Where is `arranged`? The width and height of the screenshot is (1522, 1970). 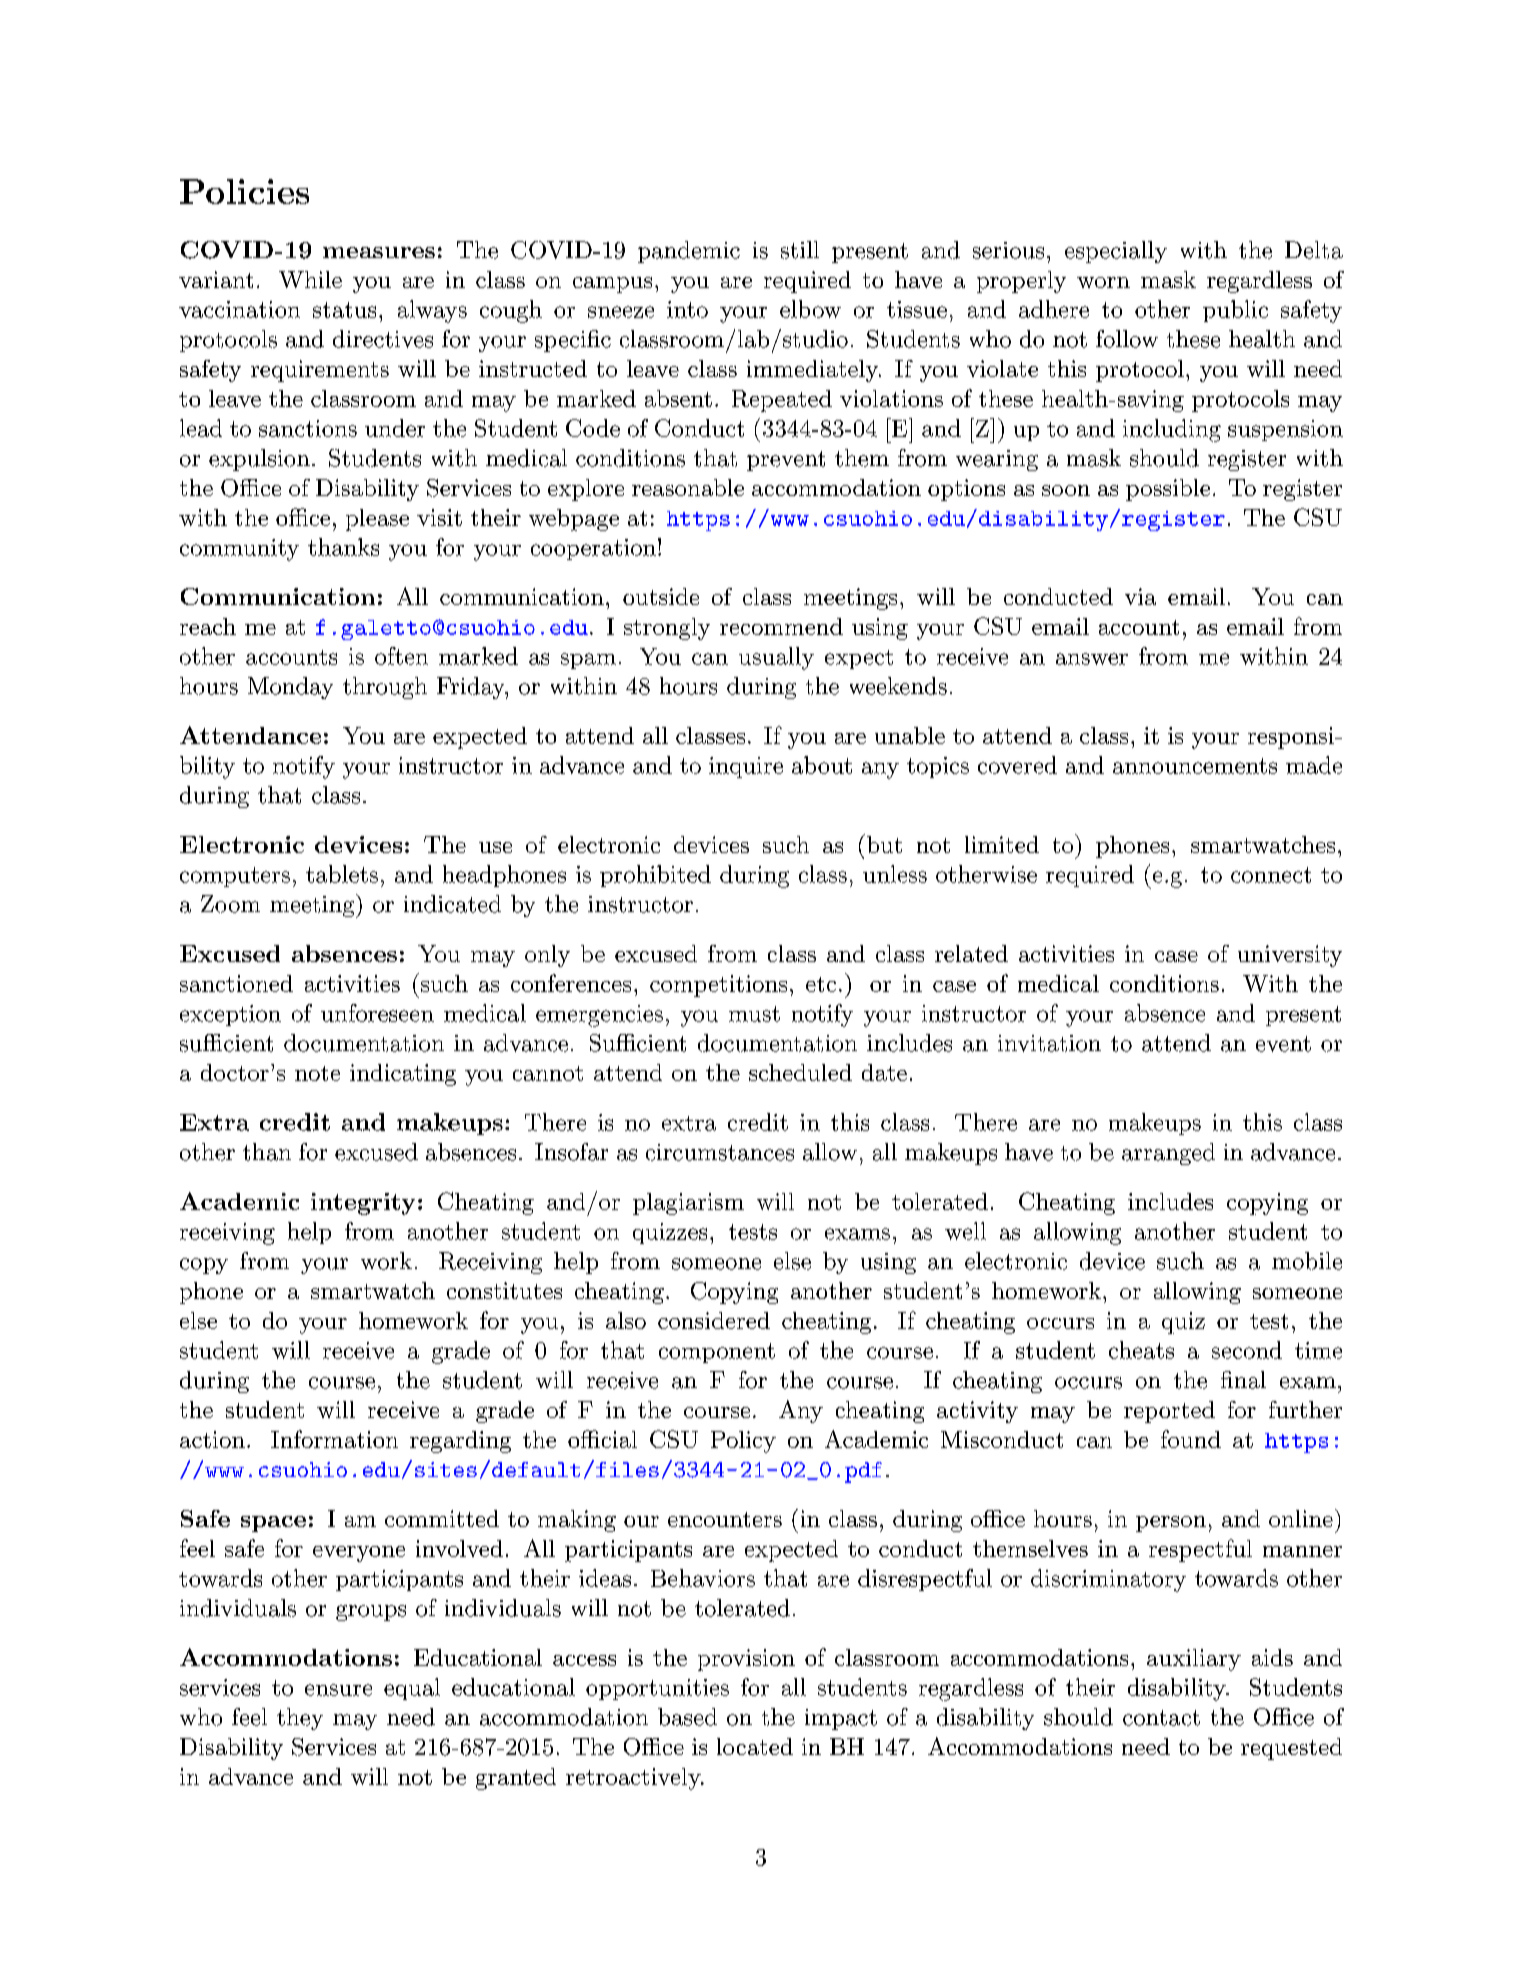
arranged is located at coordinates (1168, 1154).
